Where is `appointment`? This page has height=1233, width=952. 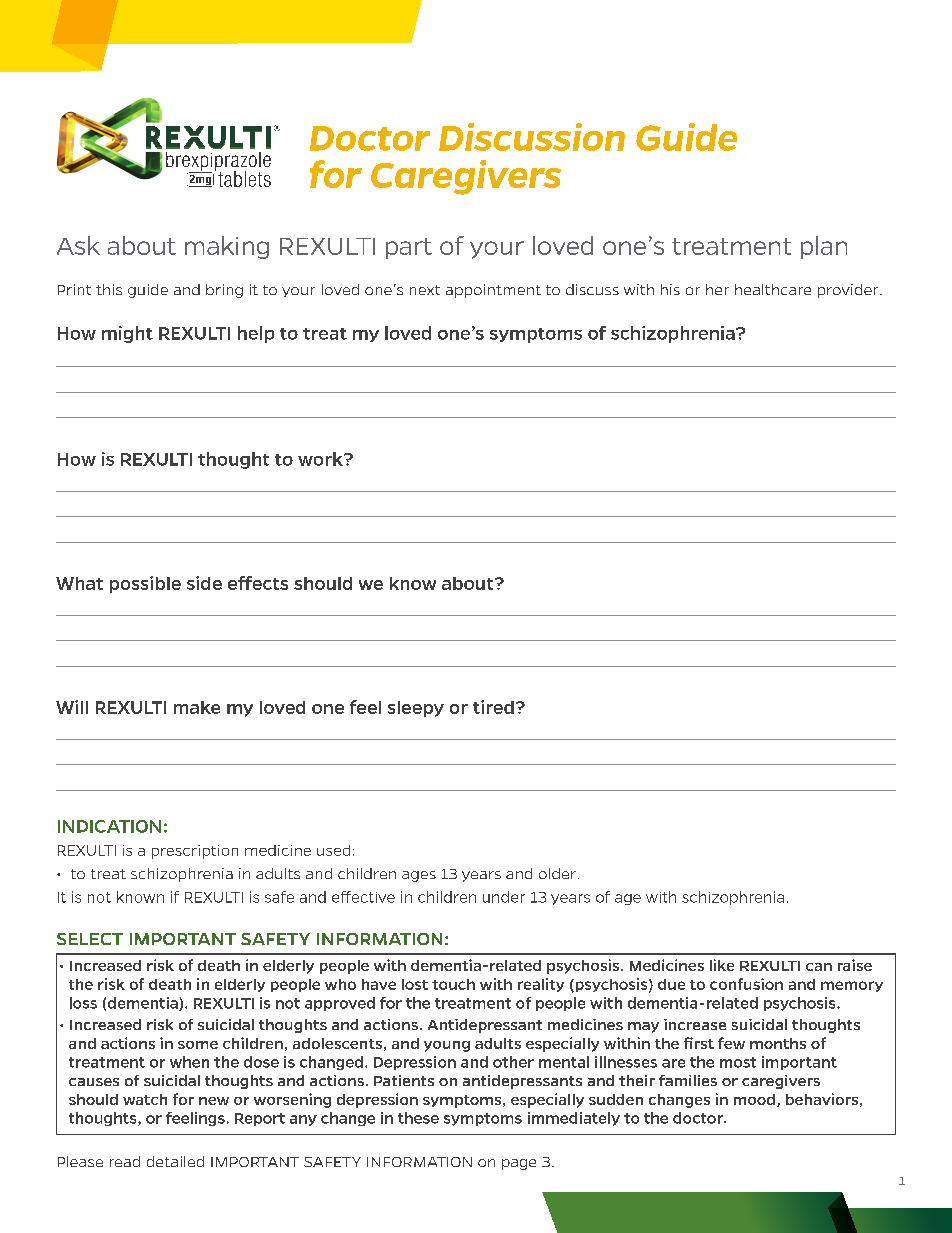
appointment is located at coordinates (493, 291).
